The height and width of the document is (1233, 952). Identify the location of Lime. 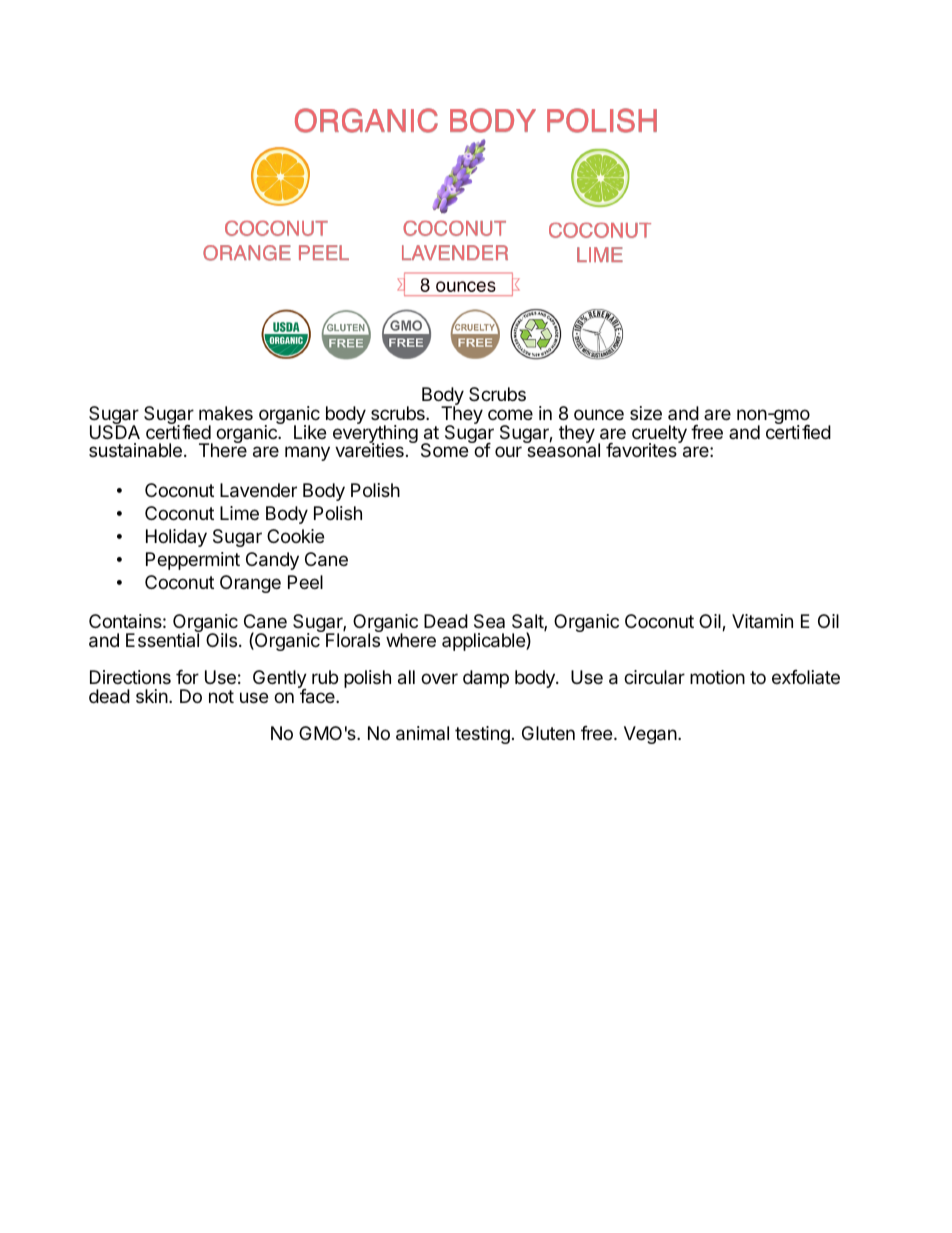
(239, 513).
